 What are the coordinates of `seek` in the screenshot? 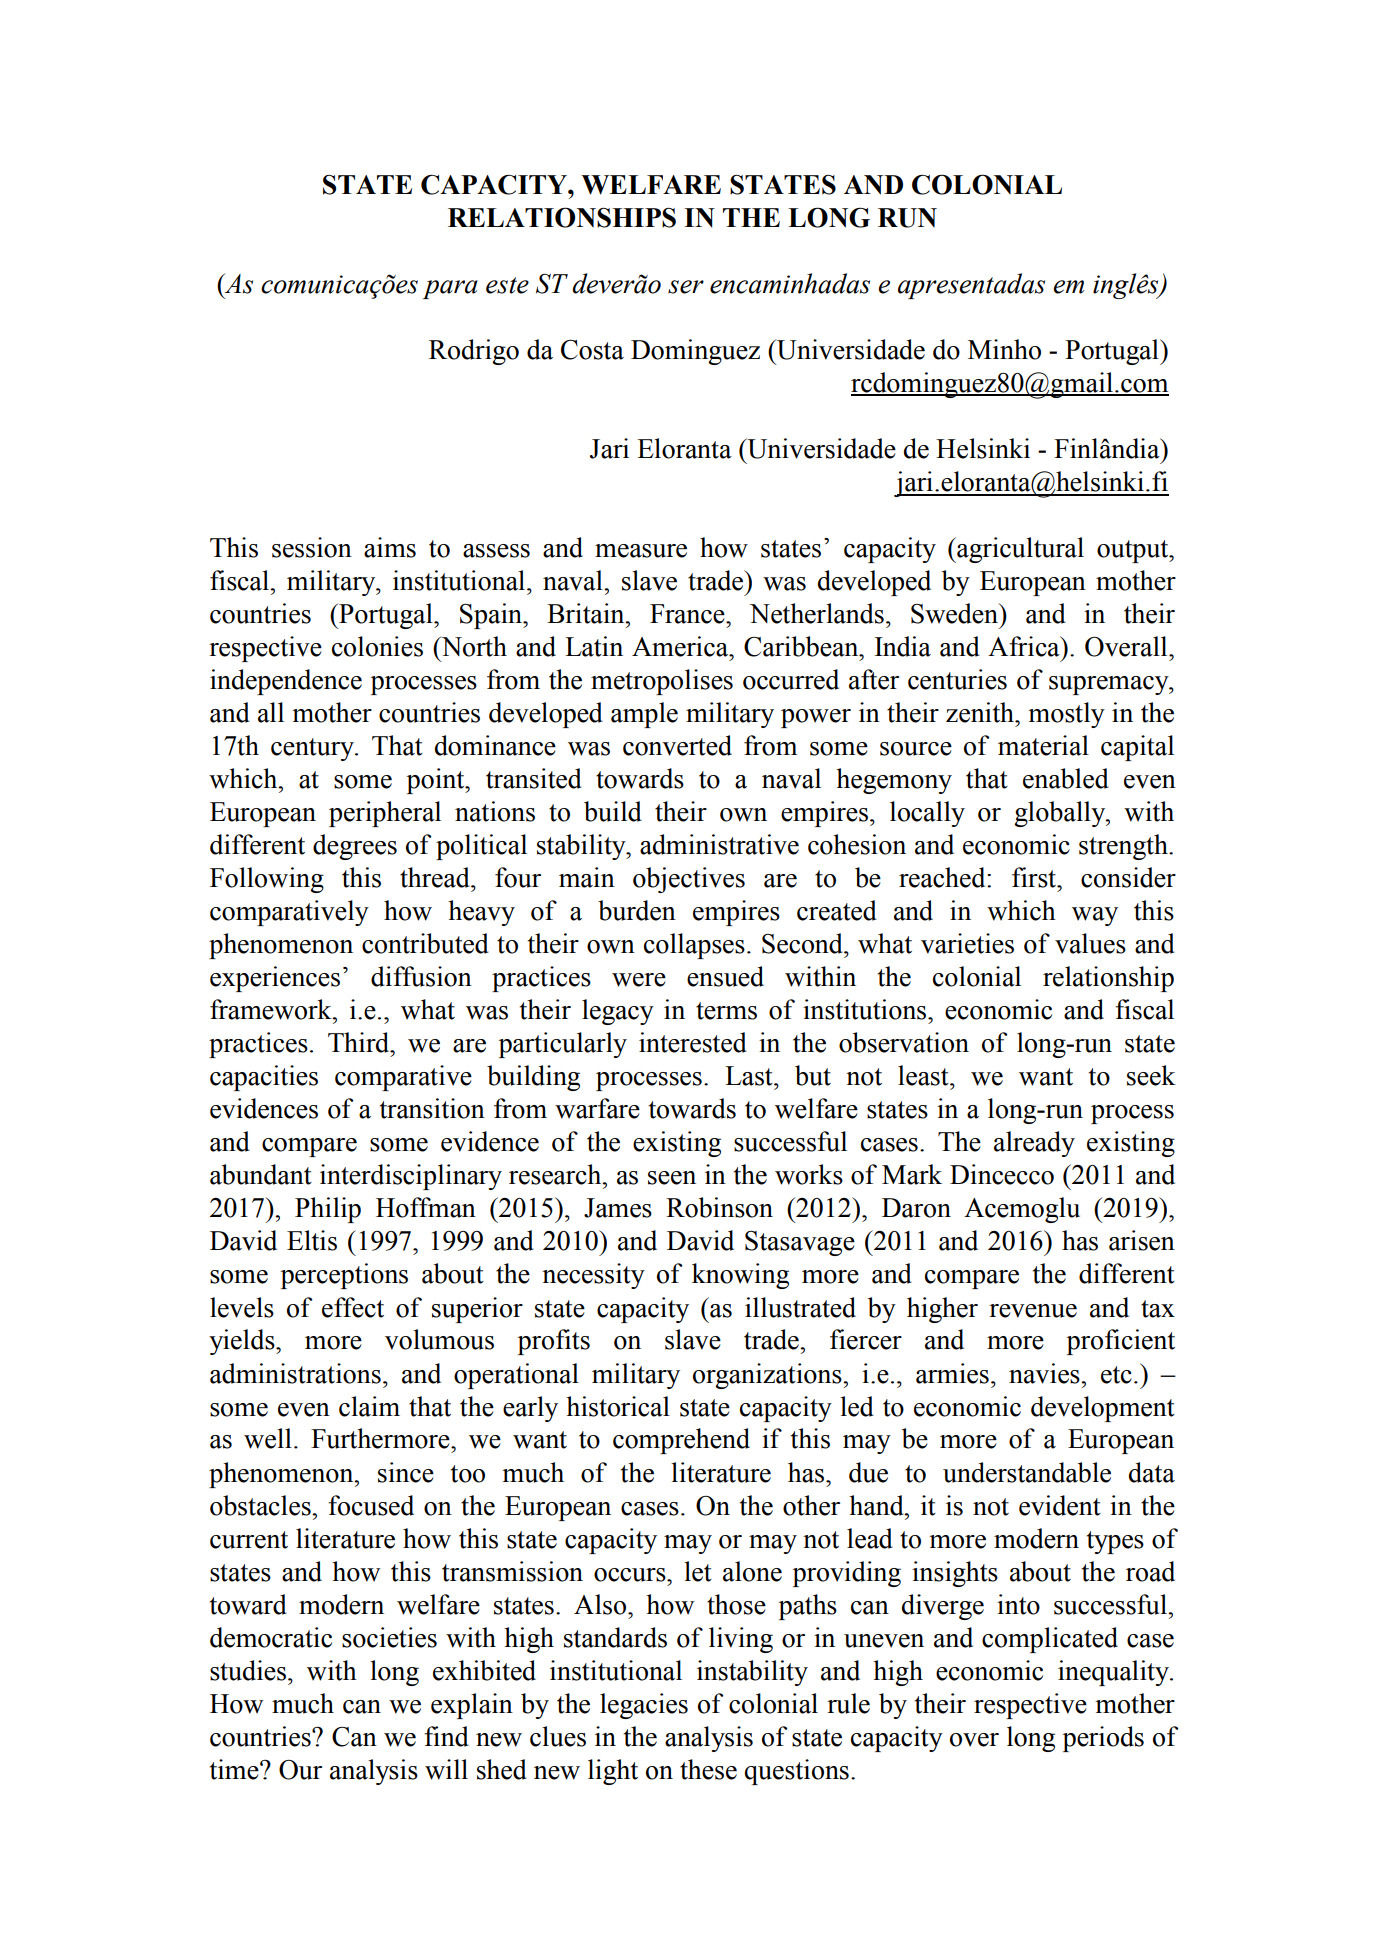 It's located at (1151, 1075).
